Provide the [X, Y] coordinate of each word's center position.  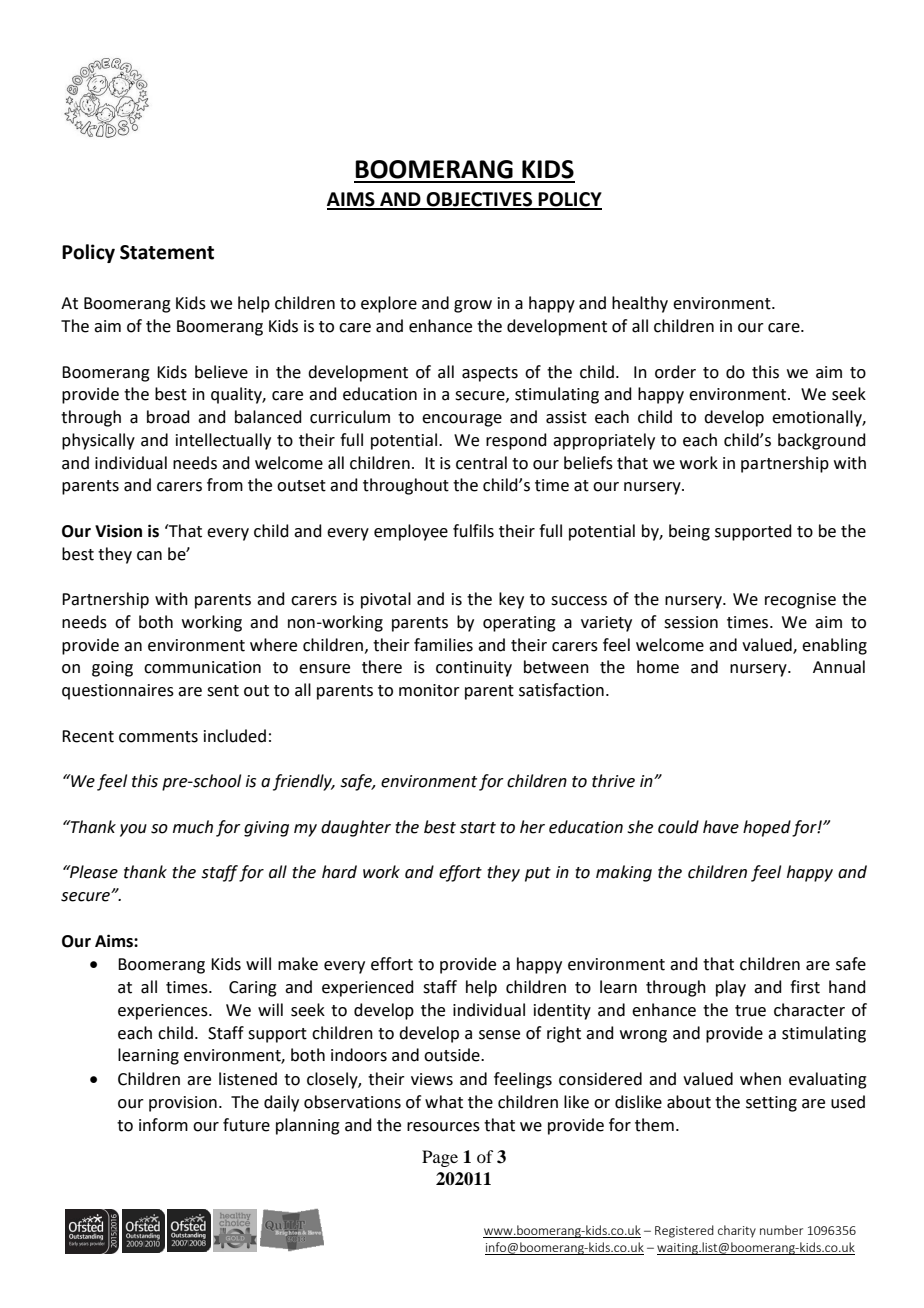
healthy [640, 304]
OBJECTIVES [479, 200]
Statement [167, 252]
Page [440, 1158]
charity [737, 1231]
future [246, 1125]
